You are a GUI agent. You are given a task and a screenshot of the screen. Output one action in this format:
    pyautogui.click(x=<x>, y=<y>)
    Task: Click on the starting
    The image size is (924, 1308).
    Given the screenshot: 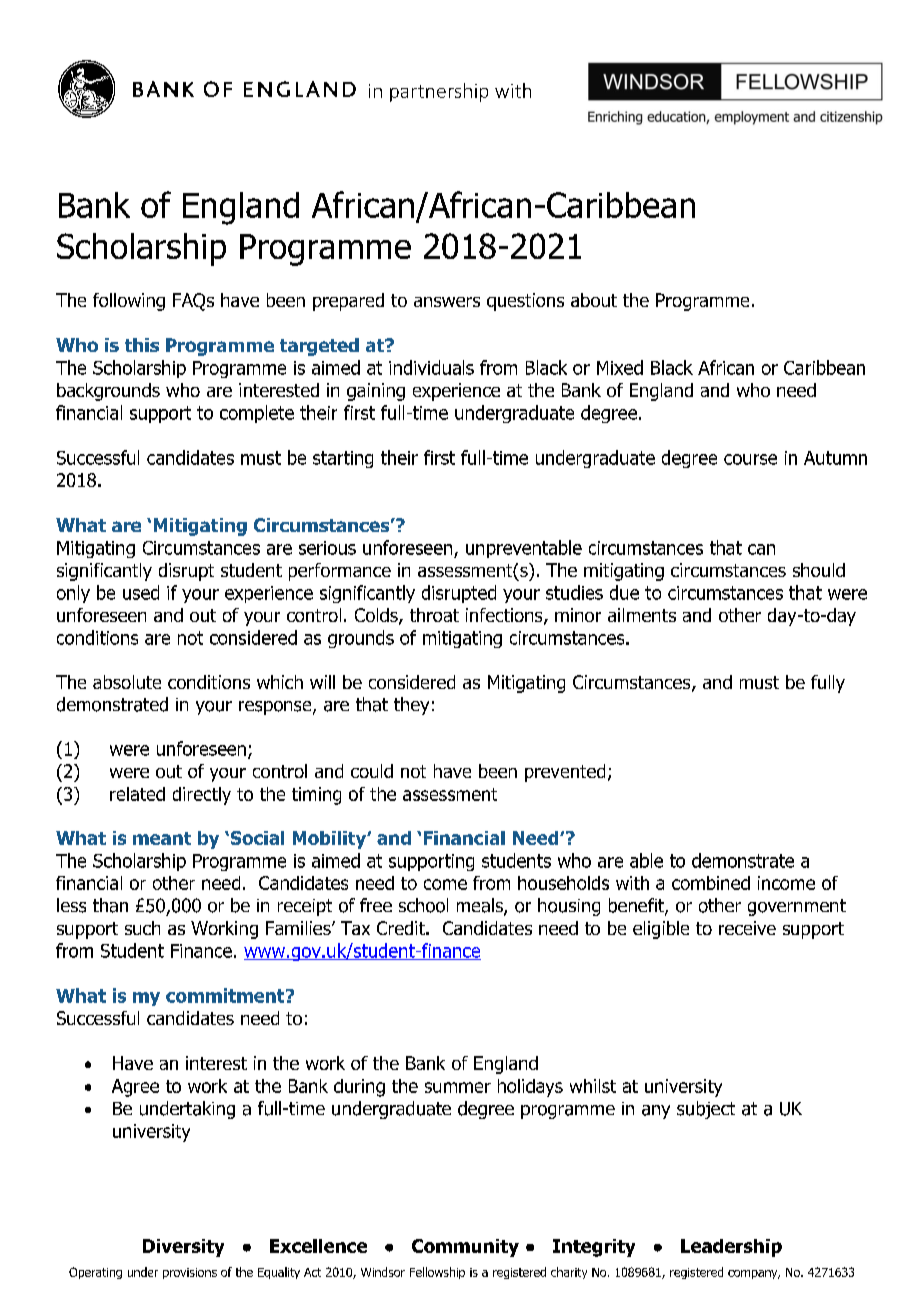 What is the action you would take?
    pyautogui.click(x=343, y=459)
